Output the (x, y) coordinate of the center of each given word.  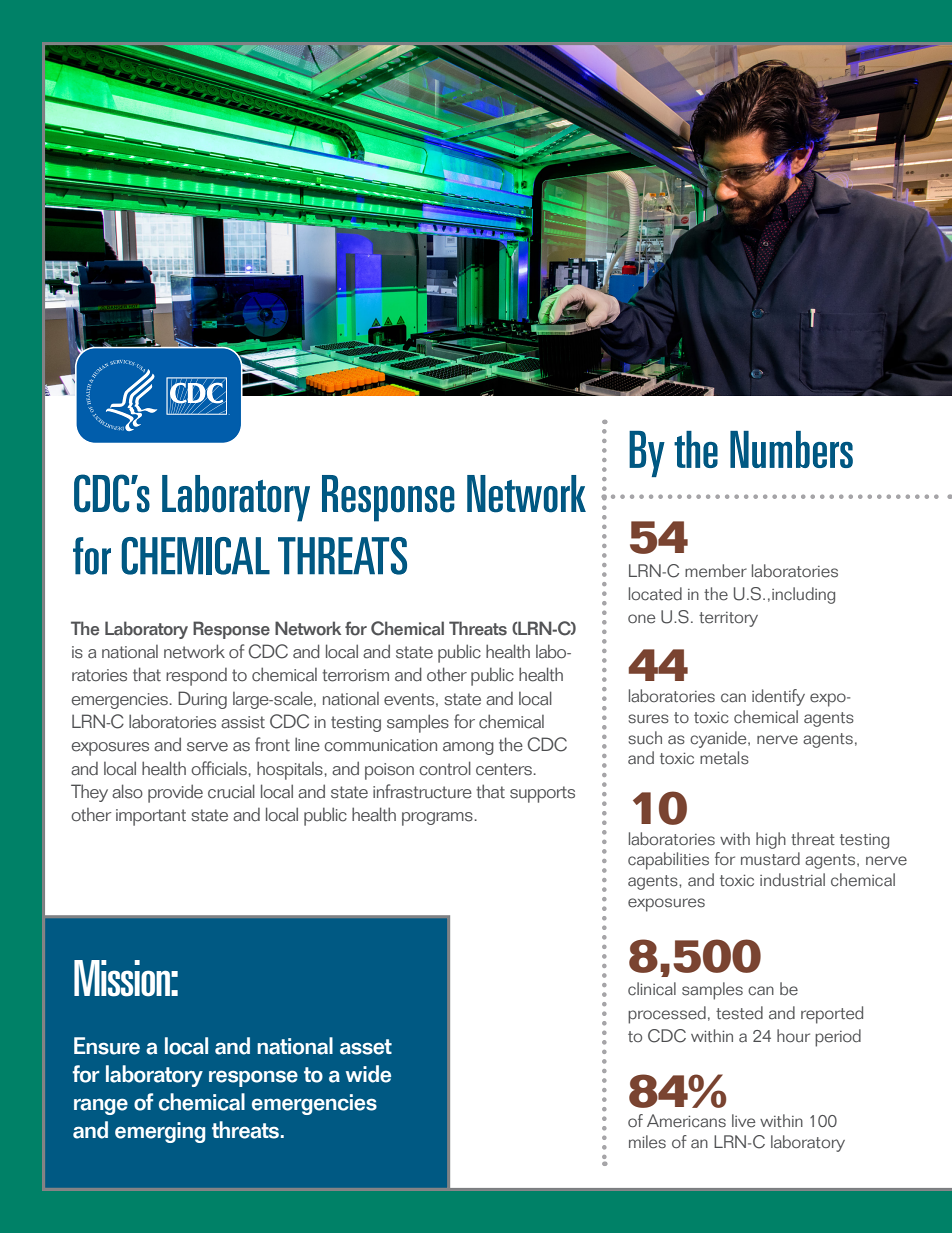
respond (196, 677)
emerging (160, 1132)
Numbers (791, 449)
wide (368, 1074)
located (655, 594)
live (743, 1121)
